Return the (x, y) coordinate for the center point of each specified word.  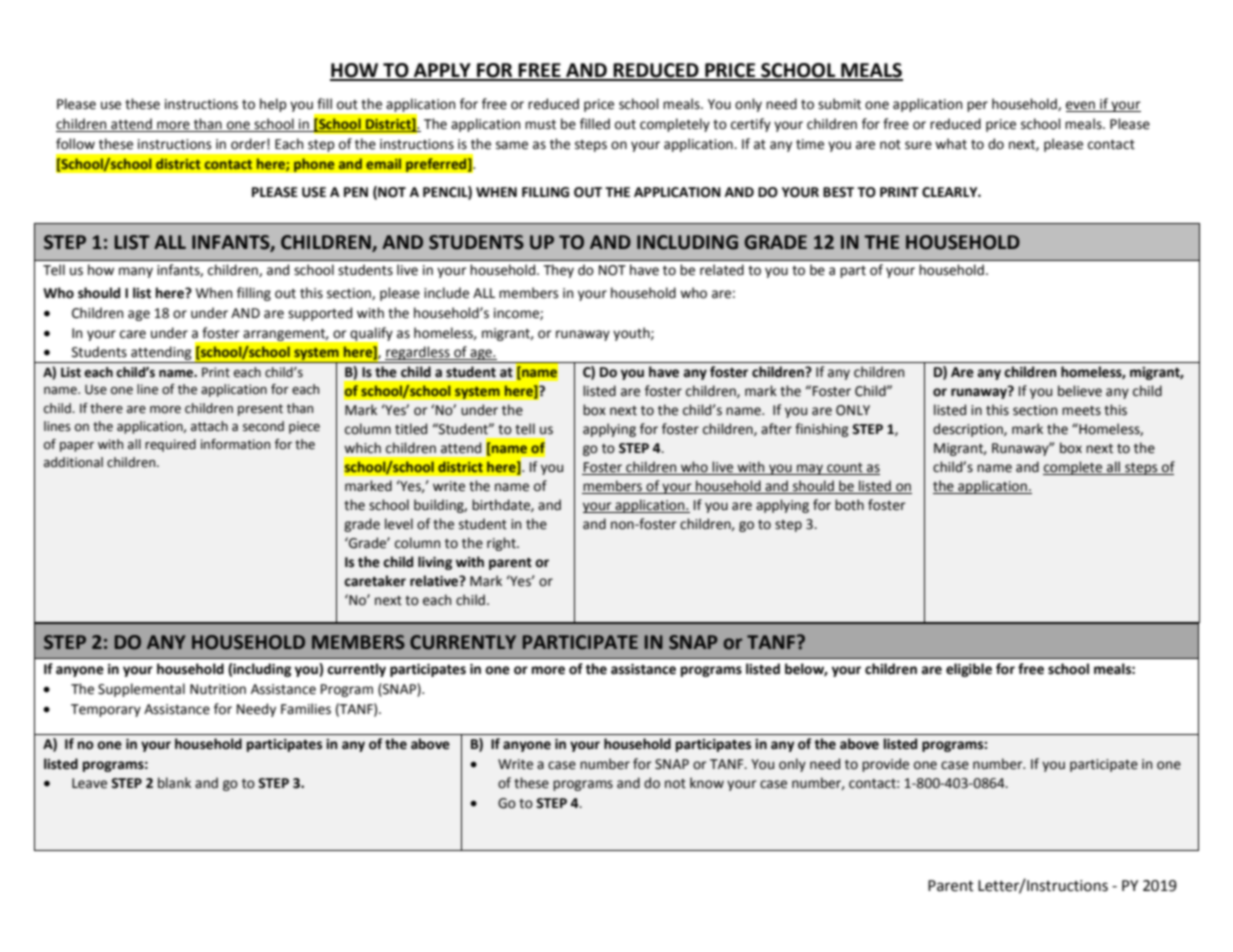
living (435, 563)
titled (411, 429)
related (722, 270)
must (540, 125)
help (273, 105)
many (136, 272)
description (969, 430)
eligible (969, 670)
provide (885, 765)
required (170, 445)
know (707, 783)
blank (174, 783)
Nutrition (218, 689)
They (559, 271)
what (951, 144)
